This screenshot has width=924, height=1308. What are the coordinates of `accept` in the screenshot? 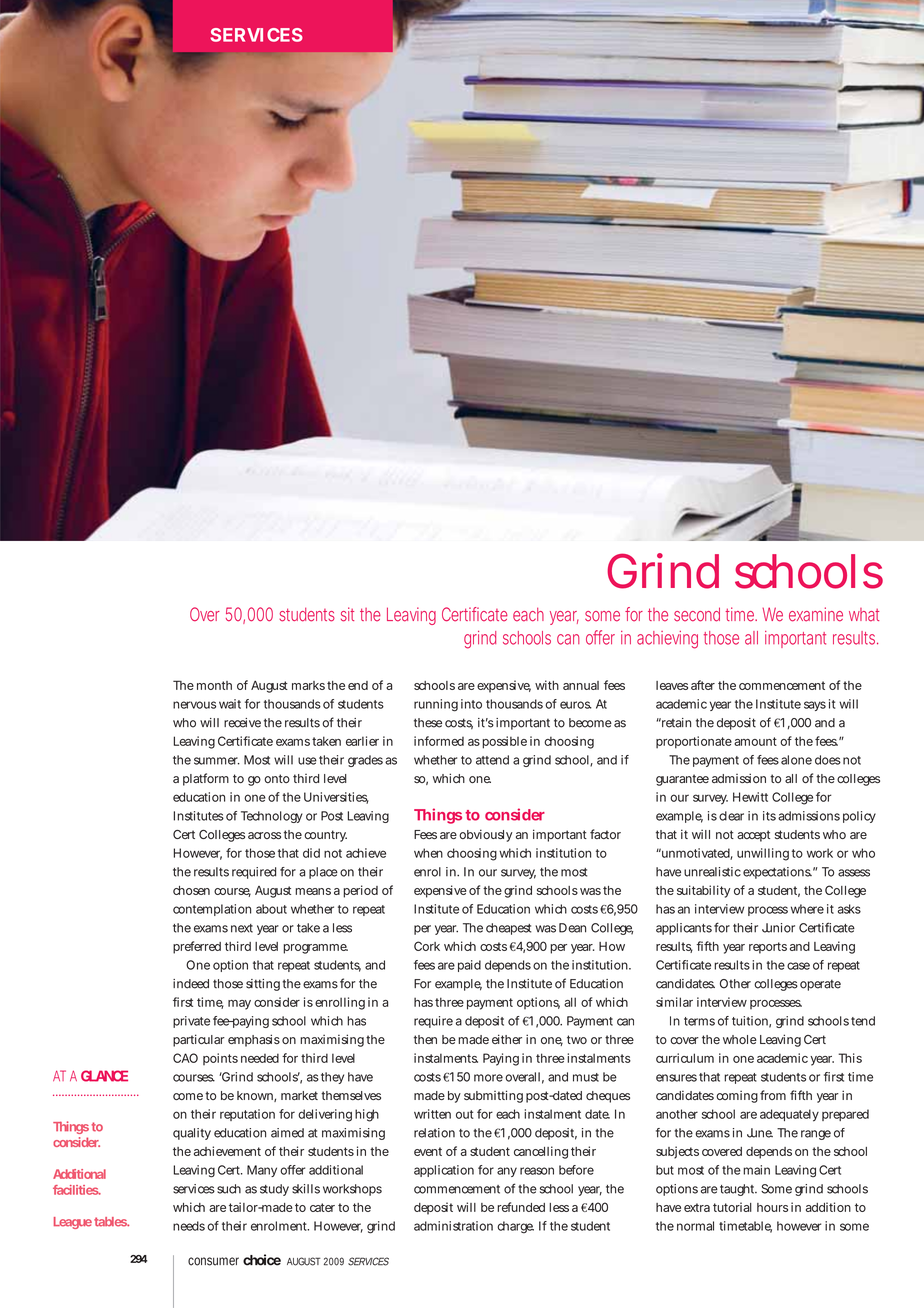 It's located at (753, 836).
